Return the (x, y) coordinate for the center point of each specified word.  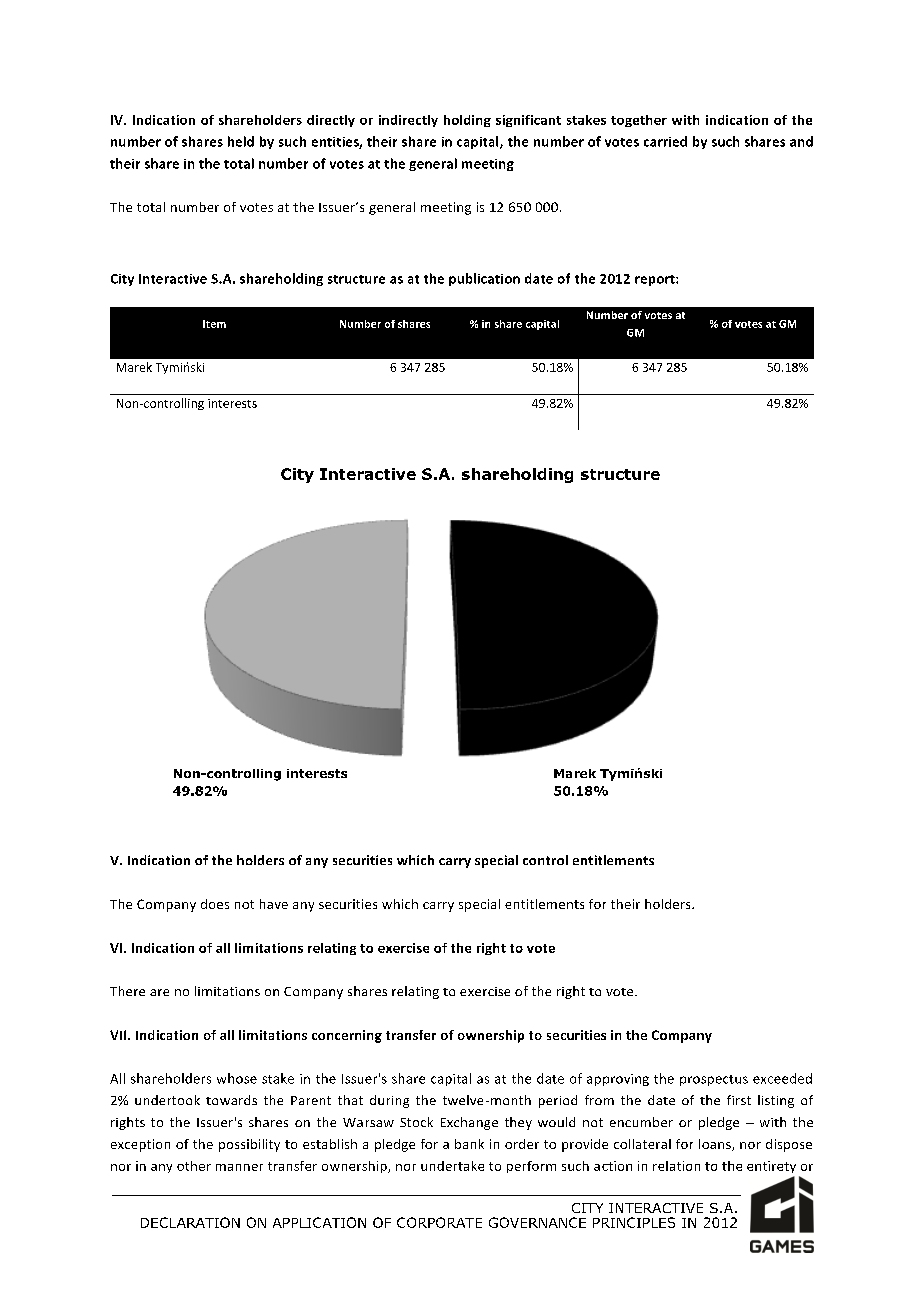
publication (484, 279)
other (194, 1166)
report (656, 280)
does (215, 904)
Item (214, 324)
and (801, 141)
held (241, 141)
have (274, 904)
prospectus (714, 1080)
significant (528, 121)
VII (119, 1035)
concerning (347, 1036)
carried (665, 141)
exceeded (782, 1078)
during (389, 1101)
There (127, 991)
